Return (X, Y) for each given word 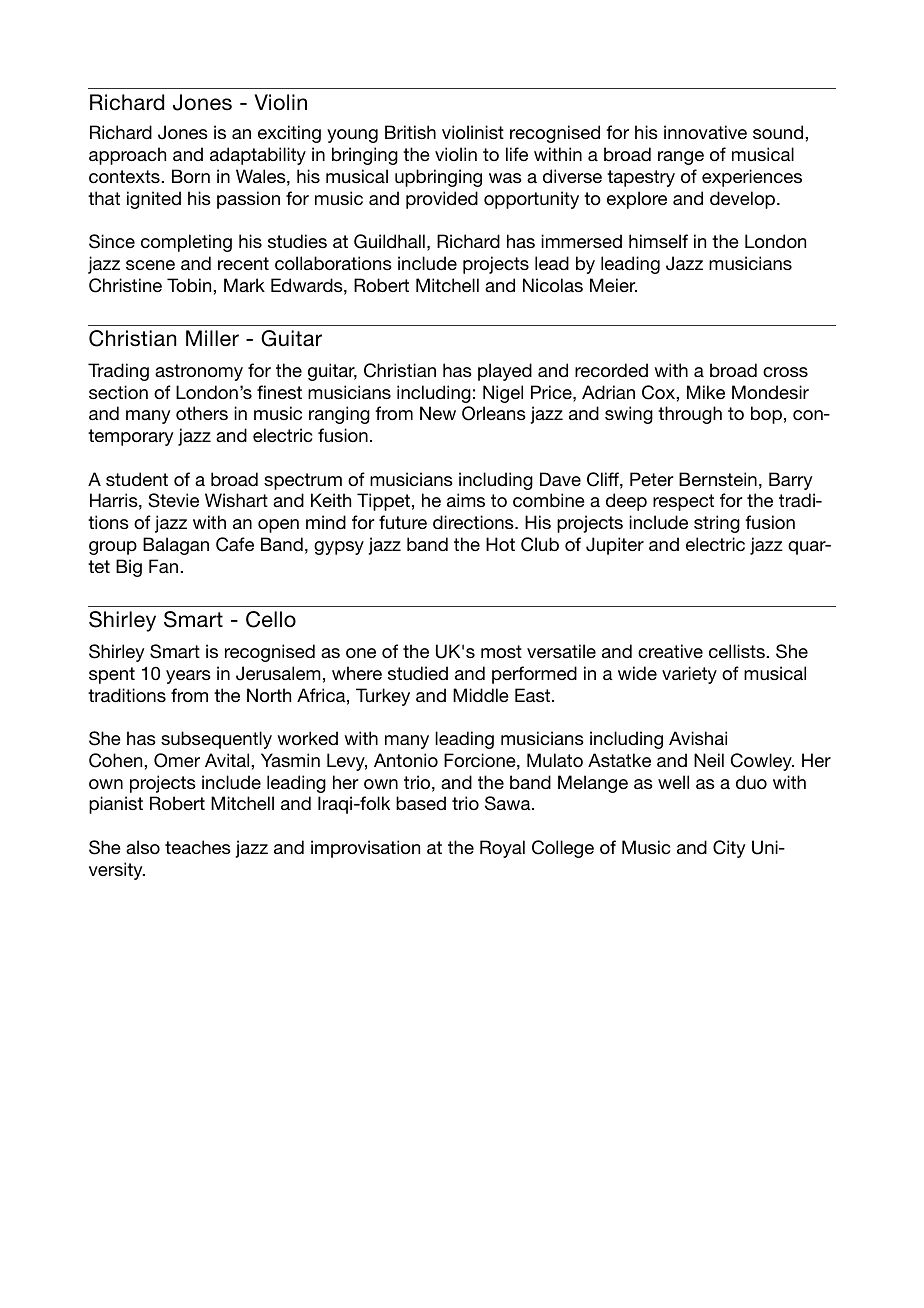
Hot (500, 544)
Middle (481, 695)
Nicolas (553, 285)
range (681, 158)
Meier (613, 285)
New (438, 413)
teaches (198, 847)
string (717, 524)
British (410, 132)
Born (191, 176)
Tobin (190, 285)
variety (689, 675)
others (202, 413)
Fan (165, 566)
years (188, 677)
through (690, 415)
